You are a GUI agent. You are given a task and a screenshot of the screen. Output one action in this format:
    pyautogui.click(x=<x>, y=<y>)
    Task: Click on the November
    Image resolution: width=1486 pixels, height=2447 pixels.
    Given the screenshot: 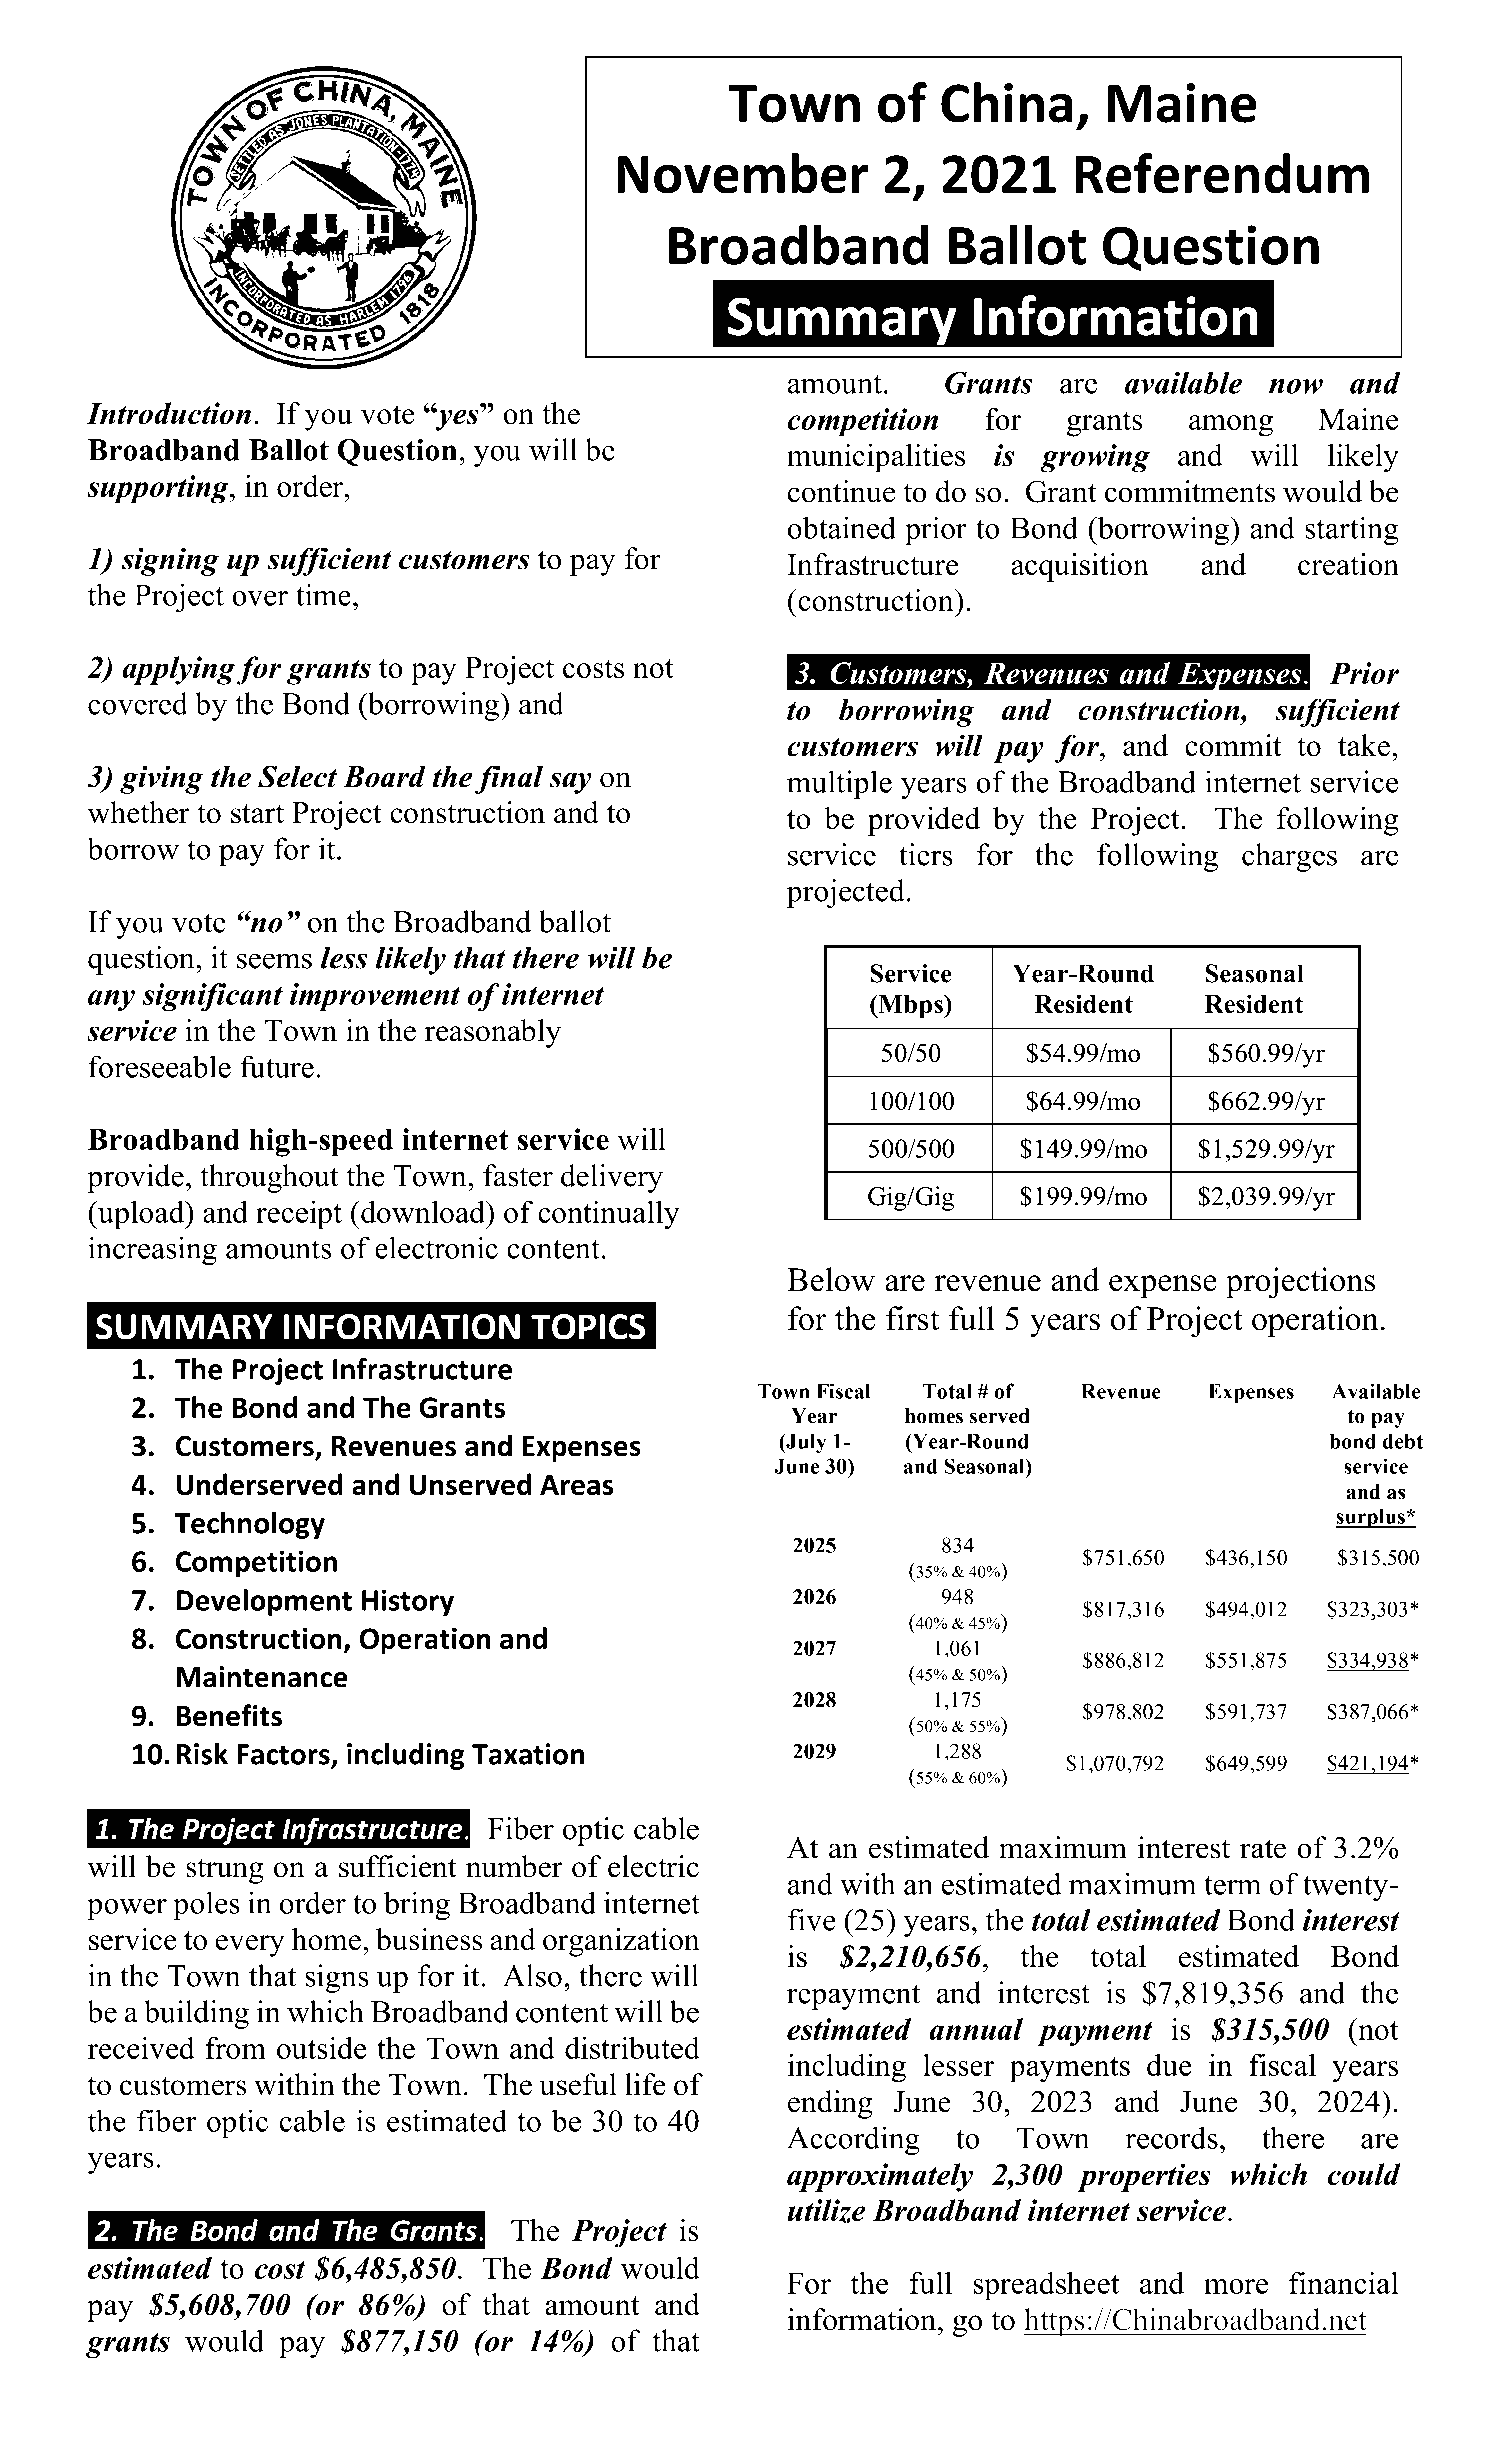 What is the action you would take?
    pyautogui.click(x=743, y=173)
